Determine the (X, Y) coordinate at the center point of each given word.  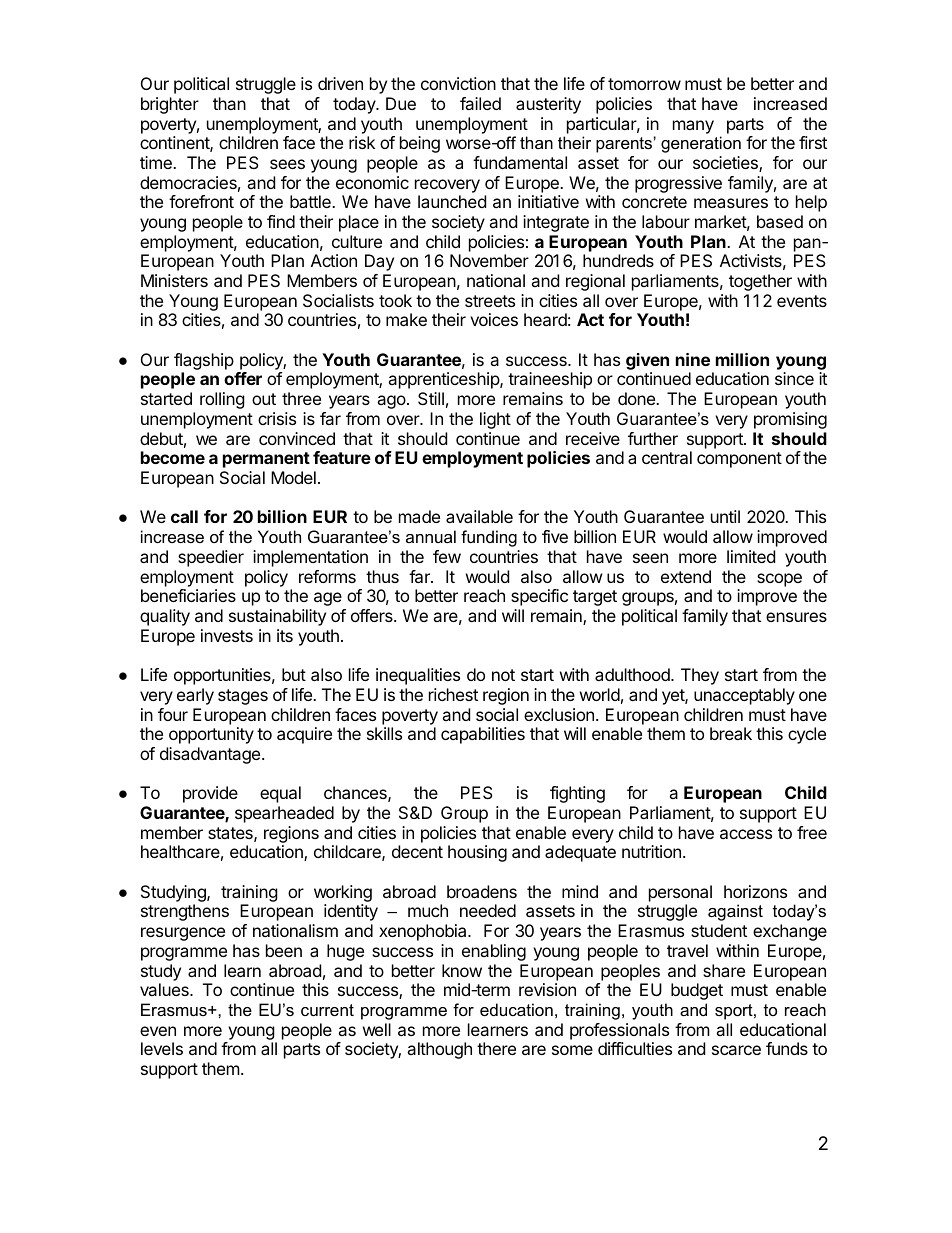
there (496, 1048)
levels (162, 1048)
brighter (170, 105)
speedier (211, 558)
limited (751, 556)
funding (489, 538)
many (693, 127)
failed (480, 103)
